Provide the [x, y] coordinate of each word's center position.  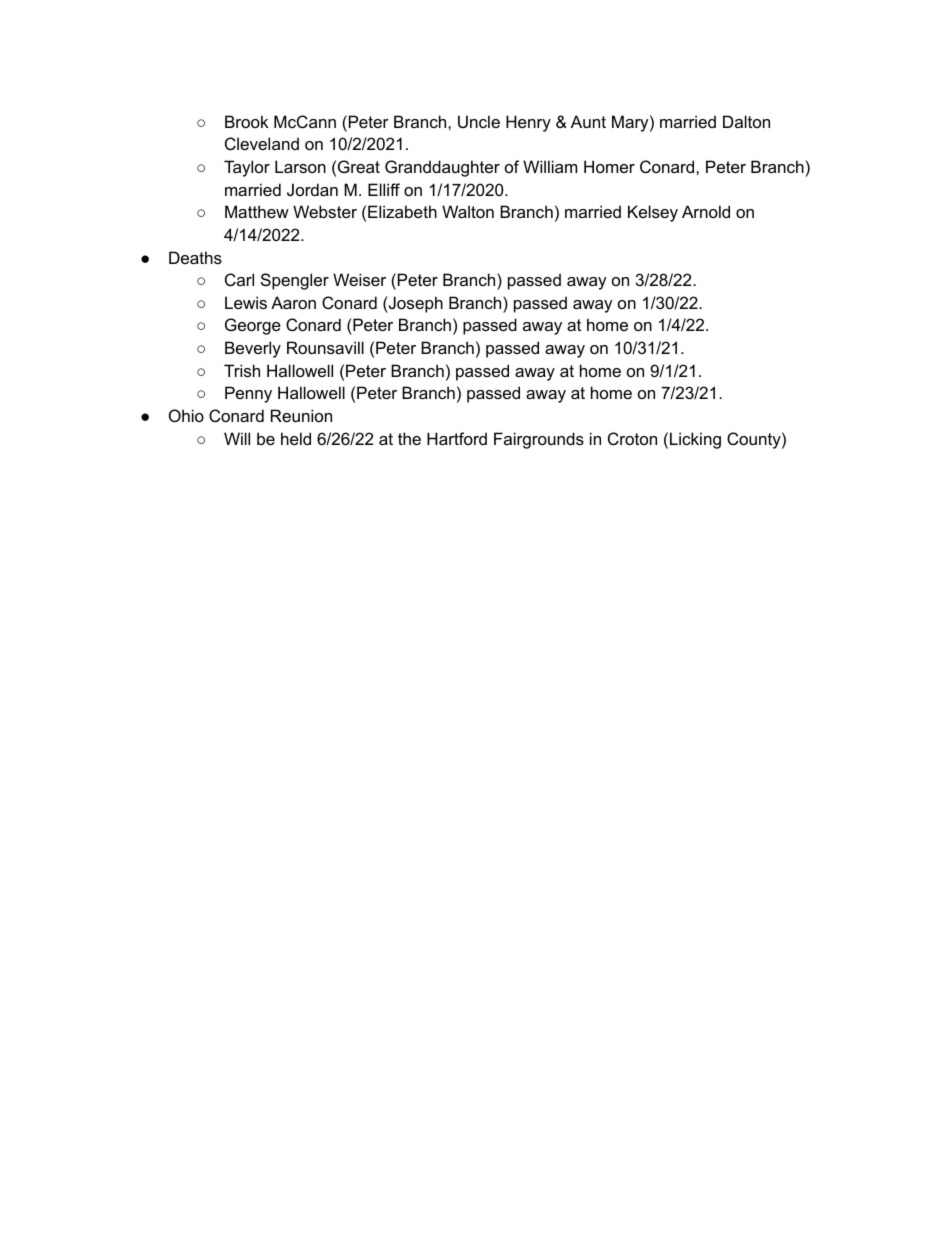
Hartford [457, 438]
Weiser [359, 279]
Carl [239, 279]
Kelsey [653, 213]
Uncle [479, 121]
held [296, 438]
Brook [246, 121]
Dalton [746, 121]
